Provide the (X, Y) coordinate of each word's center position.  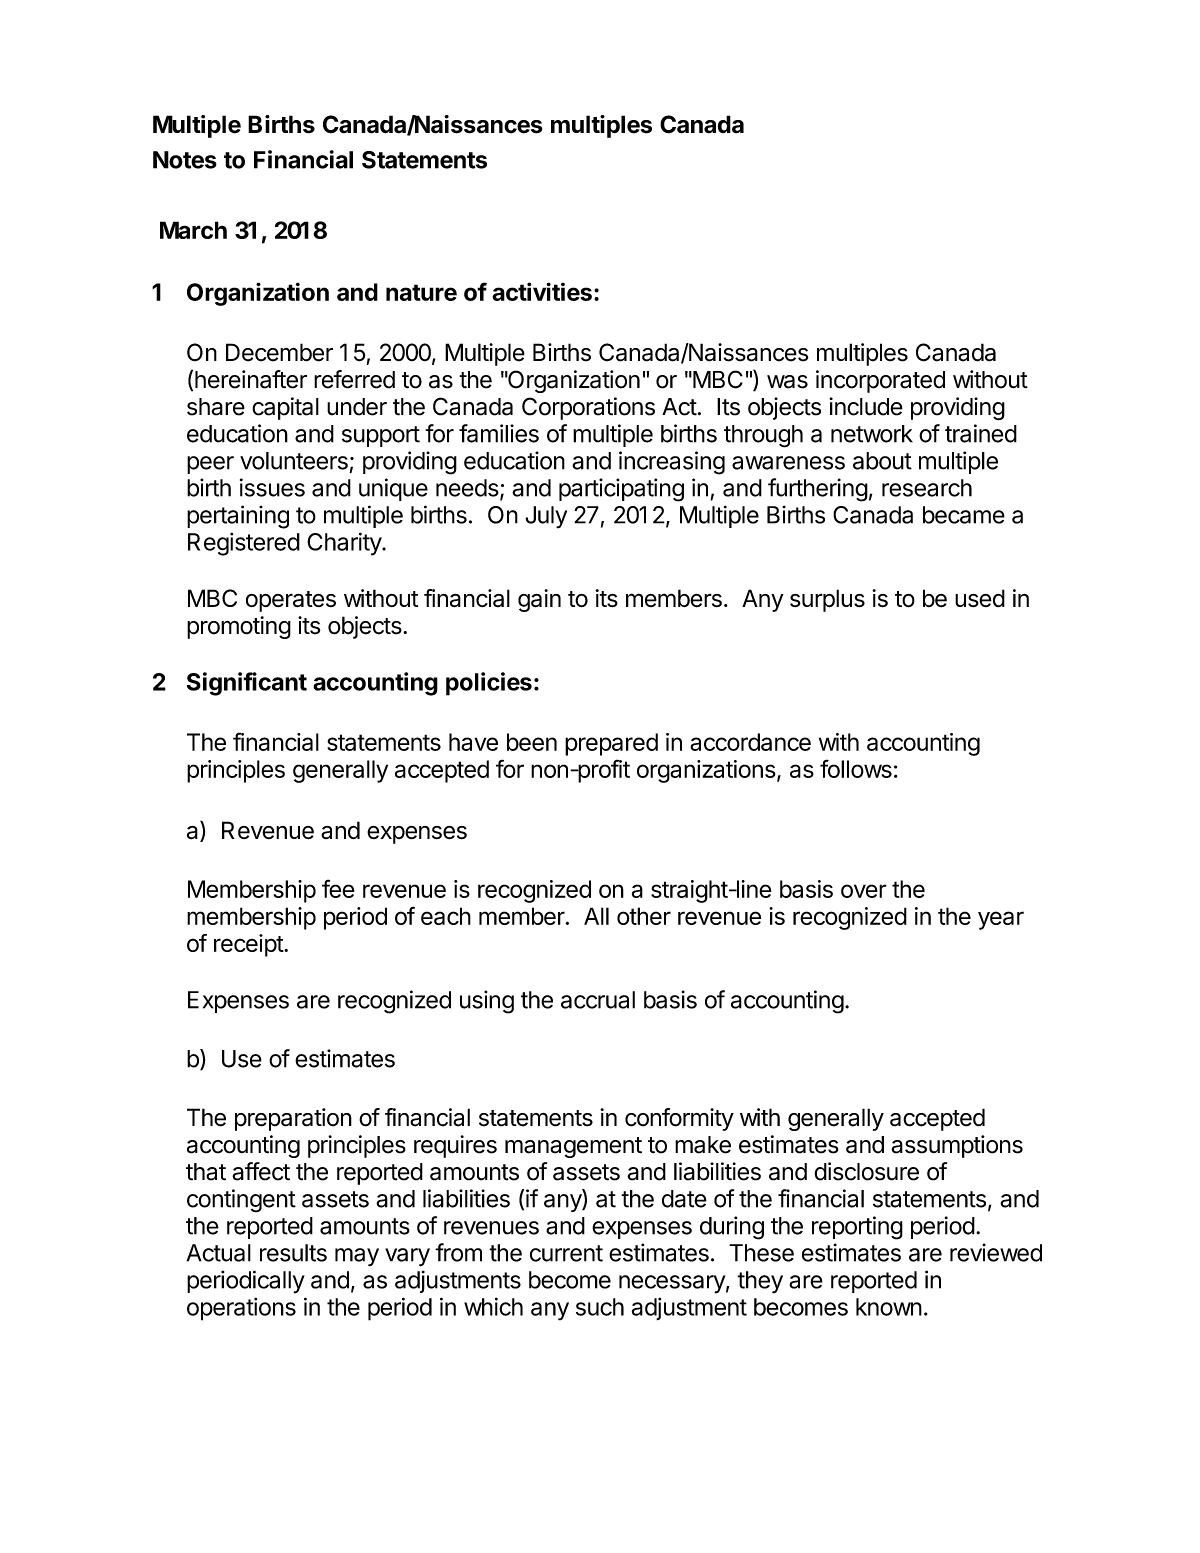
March (193, 230)
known (889, 1307)
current (566, 1253)
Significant (247, 684)
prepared (611, 744)
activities (542, 291)
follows (856, 768)
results (293, 1253)
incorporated (880, 381)
